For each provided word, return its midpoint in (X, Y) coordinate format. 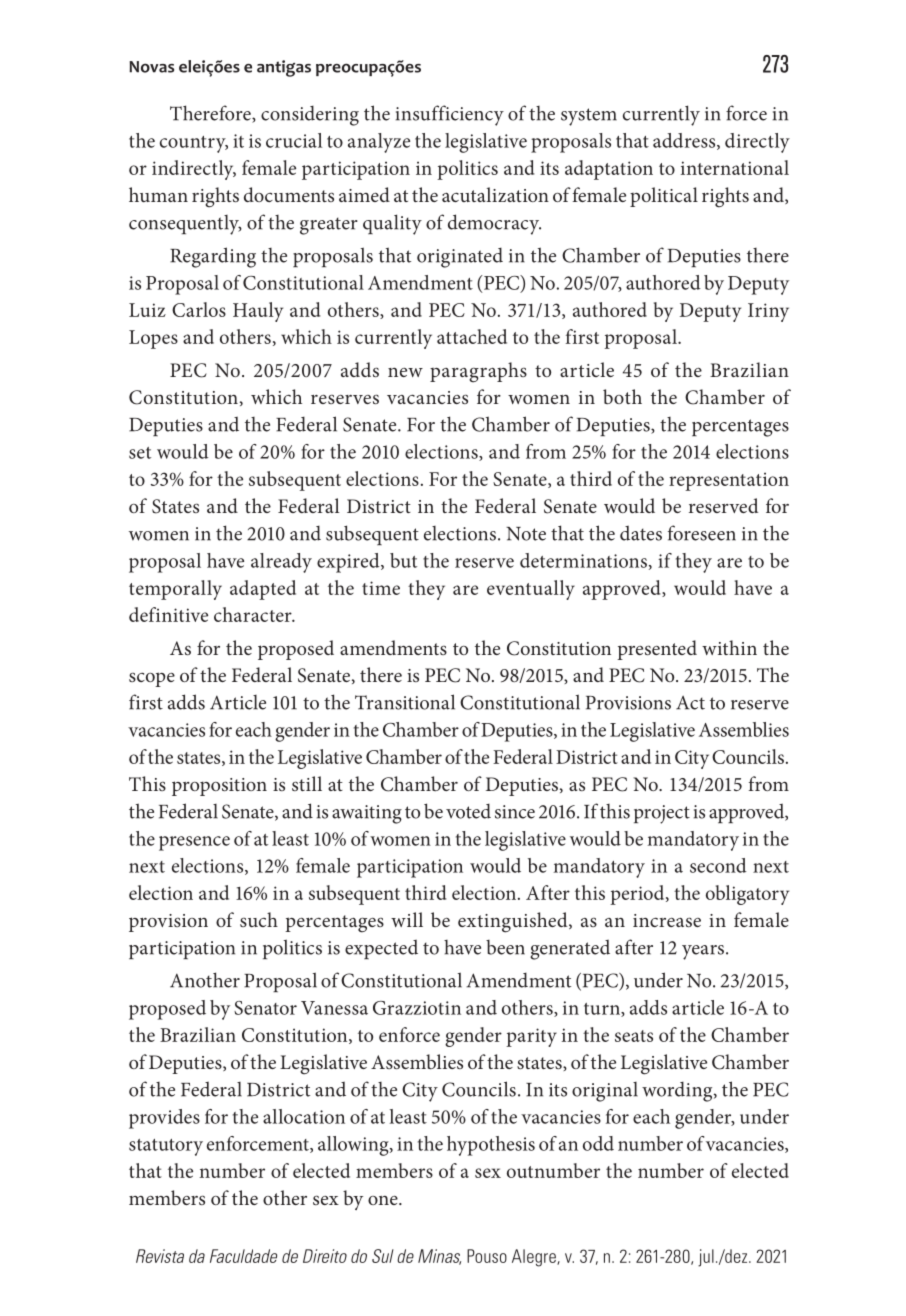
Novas (151, 67)
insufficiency (450, 115)
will (407, 919)
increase (667, 920)
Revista (160, 1256)
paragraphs (478, 372)
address (685, 141)
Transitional (405, 702)
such (259, 919)
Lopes (153, 339)
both (622, 396)
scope (152, 679)
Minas (439, 1257)
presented (657, 650)
